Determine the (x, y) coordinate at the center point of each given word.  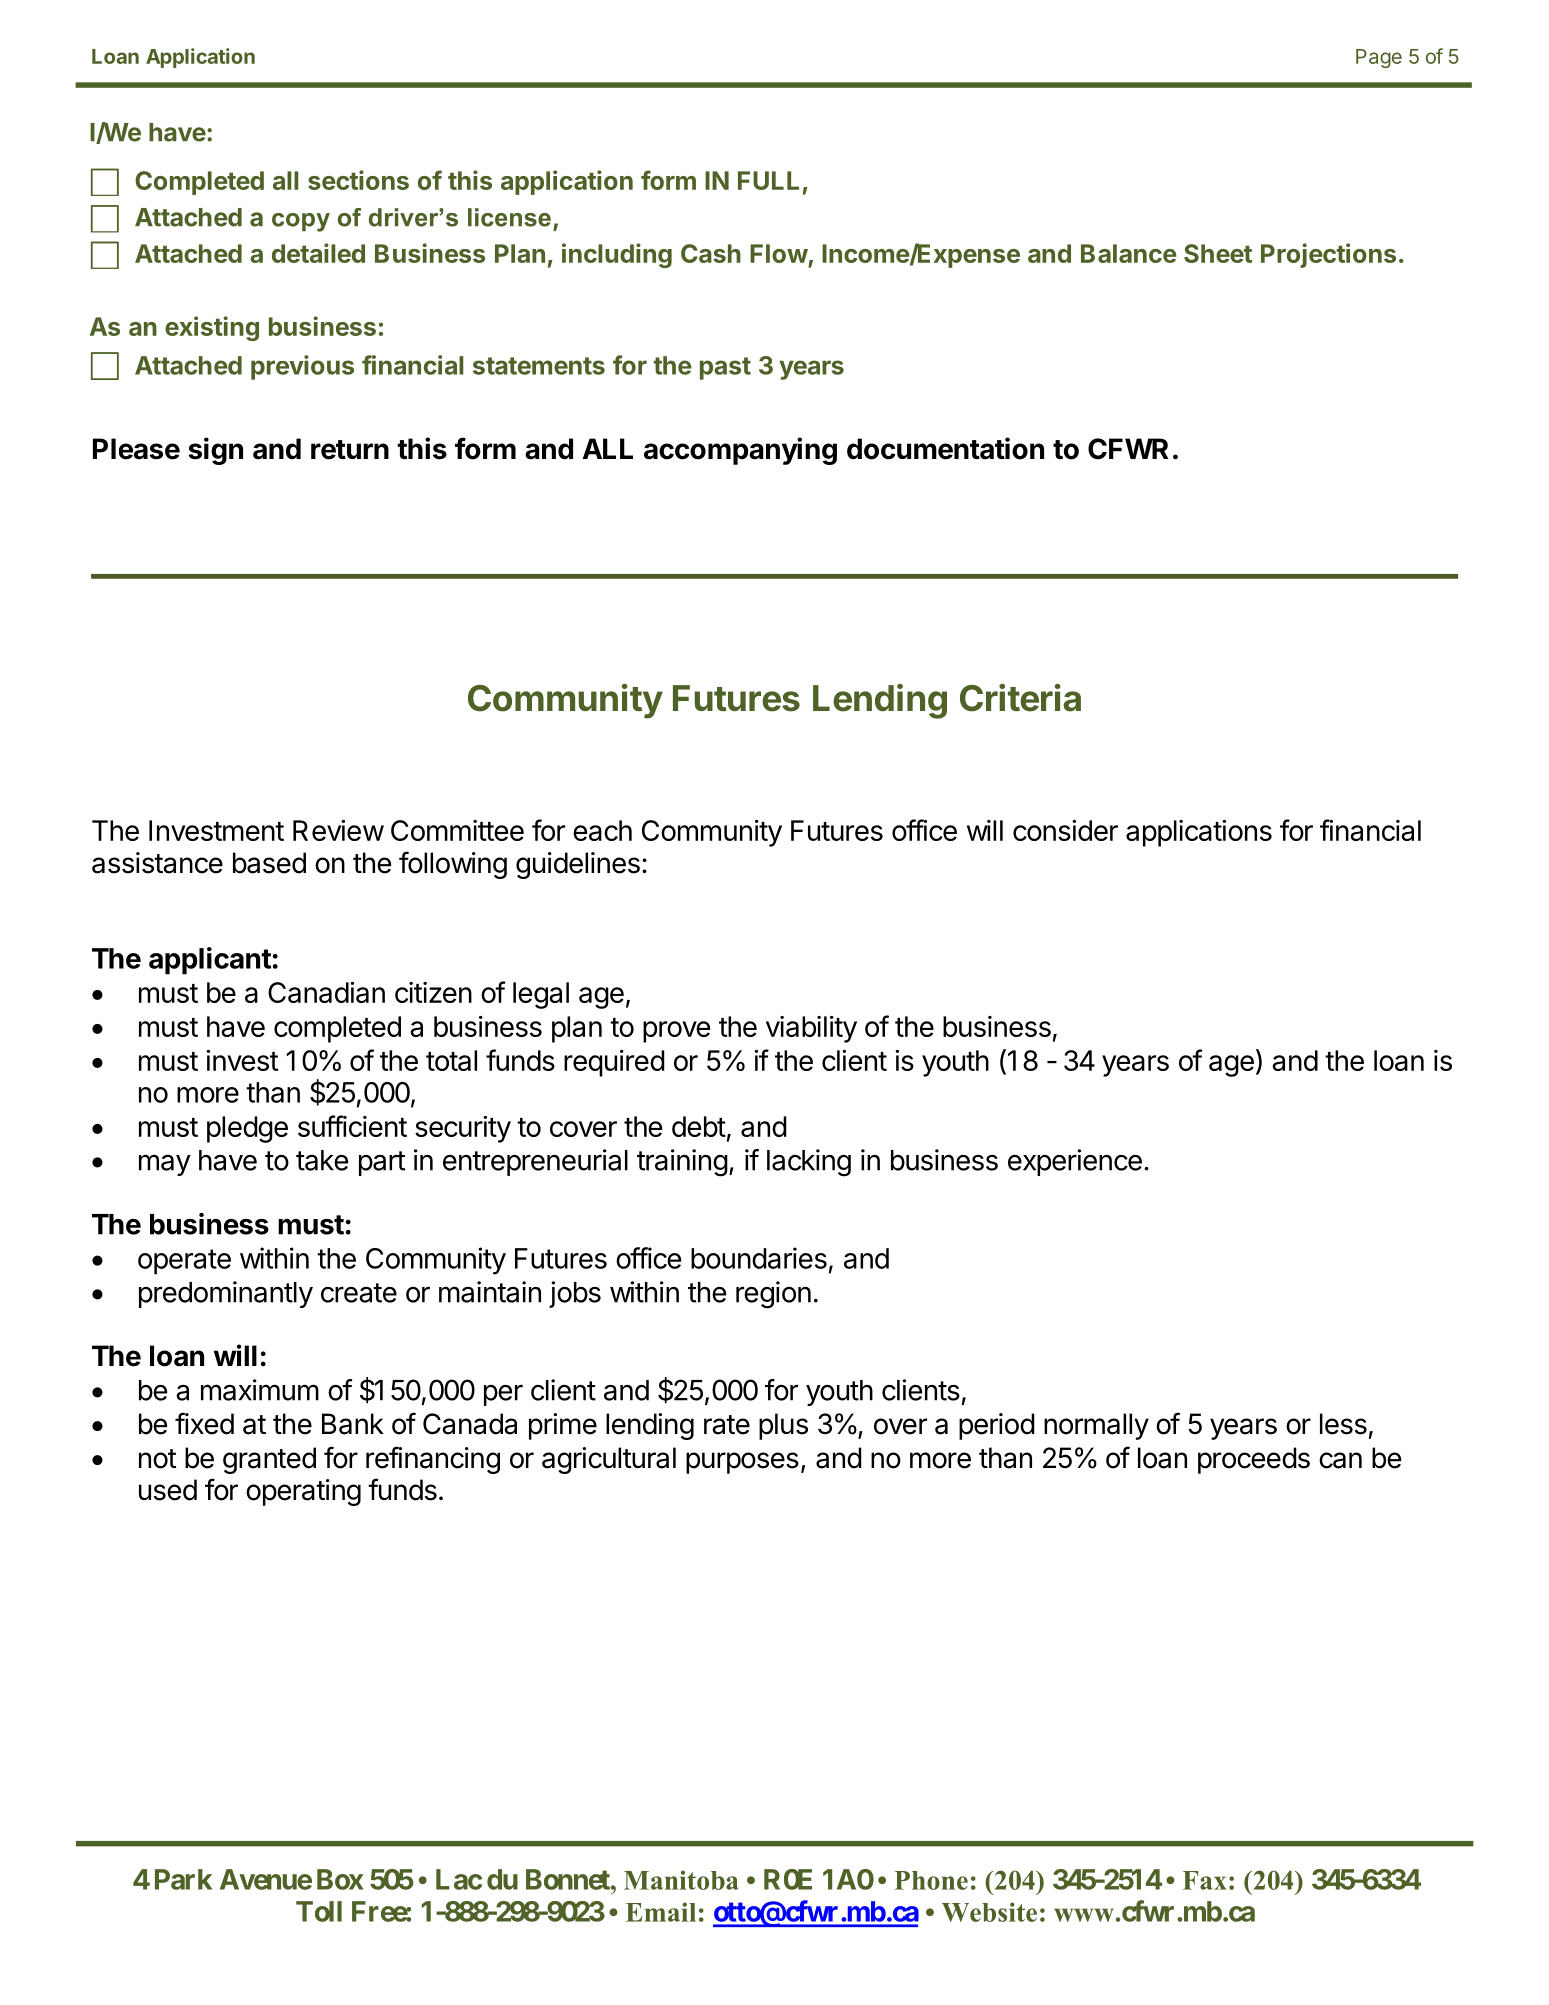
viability (811, 1029)
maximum (260, 1390)
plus (783, 1426)
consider (1065, 830)
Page (1379, 58)
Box (340, 1879)
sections (358, 180)
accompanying (740, 451)
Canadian (326, 992)
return (350, 450)
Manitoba (681, 1880)
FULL (768, 180)
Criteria (1020, 698)
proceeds (1254, 1460)
